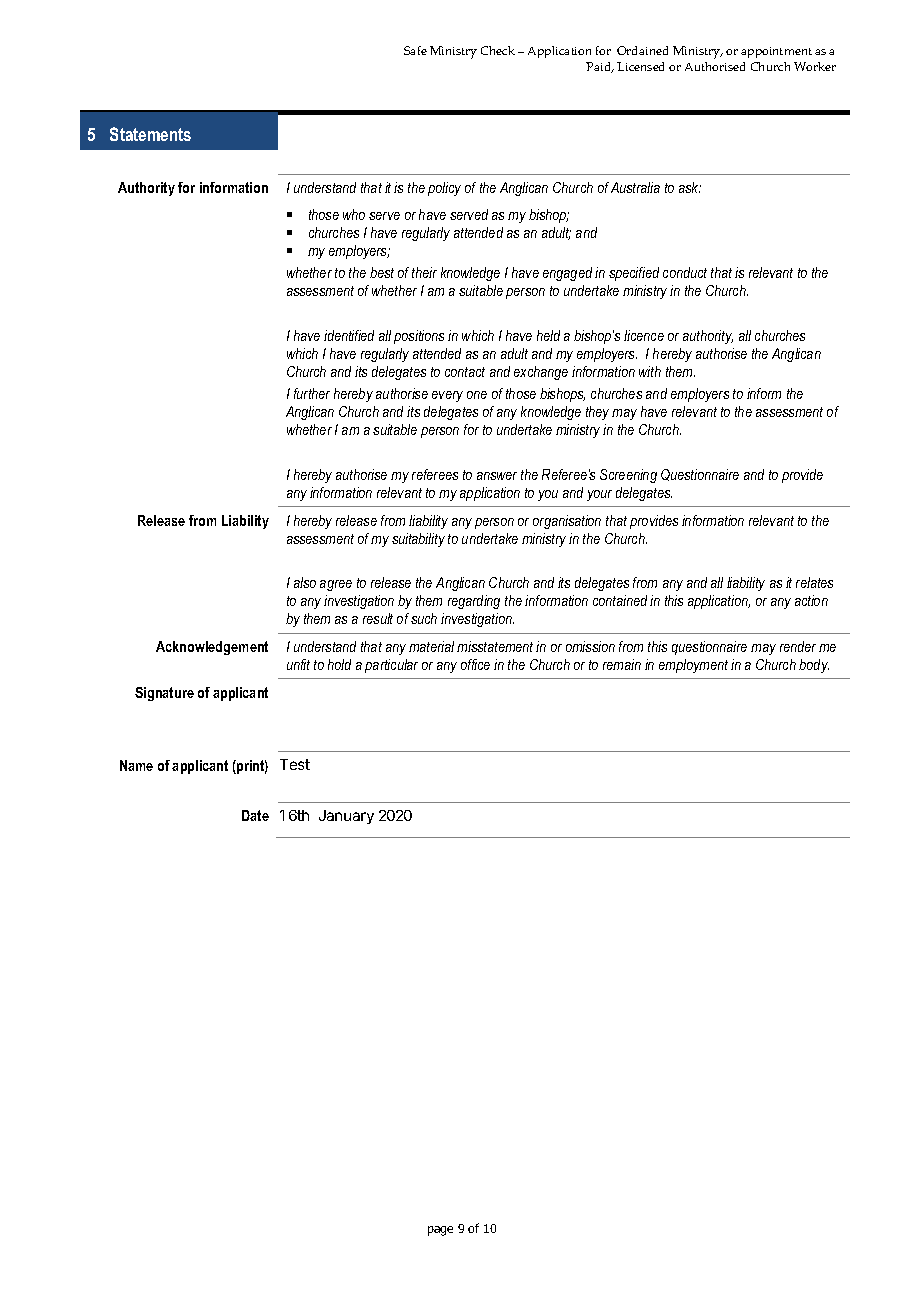  I want to click on further, so click(312, 393).
